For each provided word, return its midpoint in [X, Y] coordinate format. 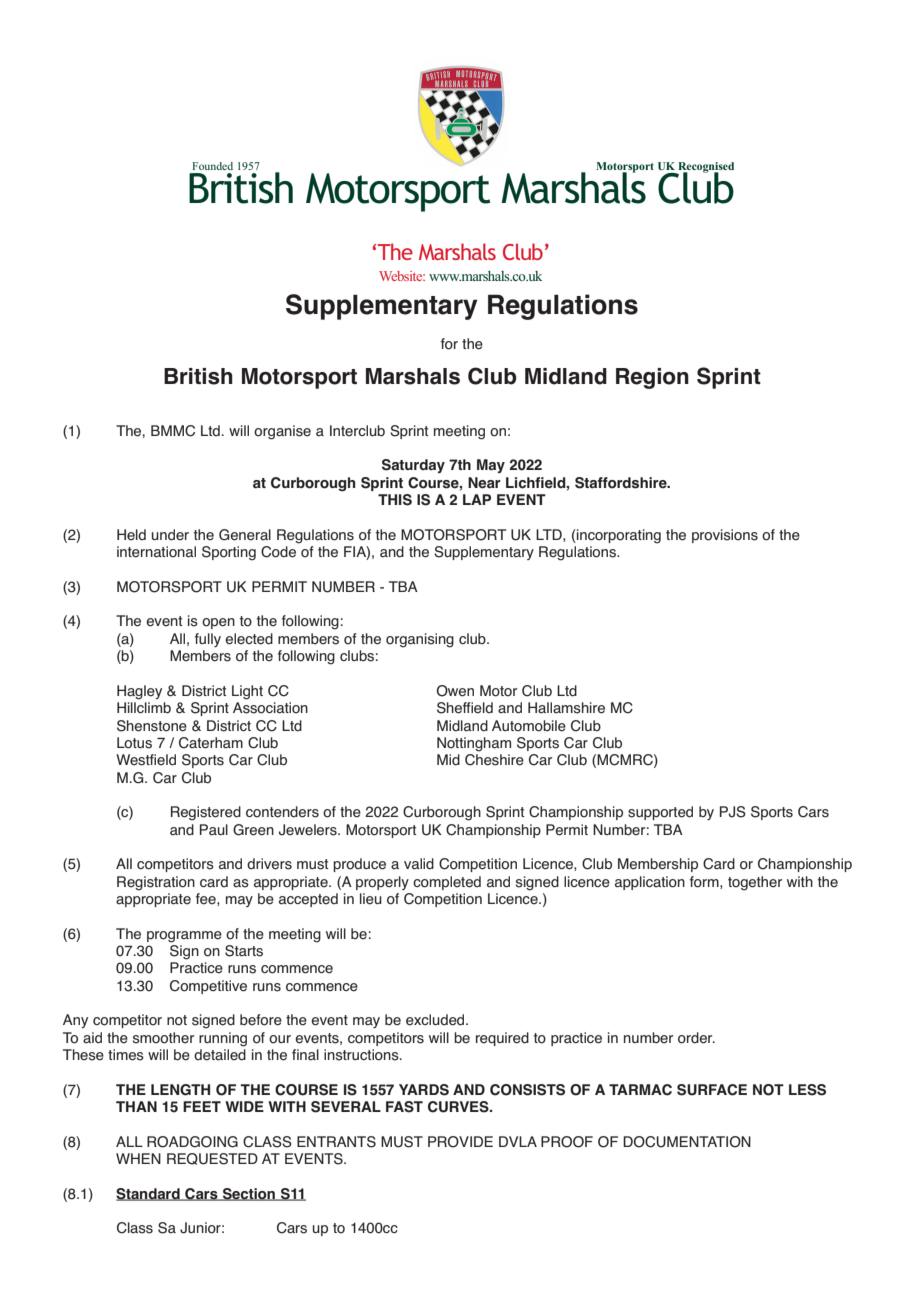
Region [652, 378]
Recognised [705, 168]
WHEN [138, 1158]
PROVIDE [460, 1142]
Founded [212, 166]
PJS [733, 812]
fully [208, 640]
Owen [455, 691]
